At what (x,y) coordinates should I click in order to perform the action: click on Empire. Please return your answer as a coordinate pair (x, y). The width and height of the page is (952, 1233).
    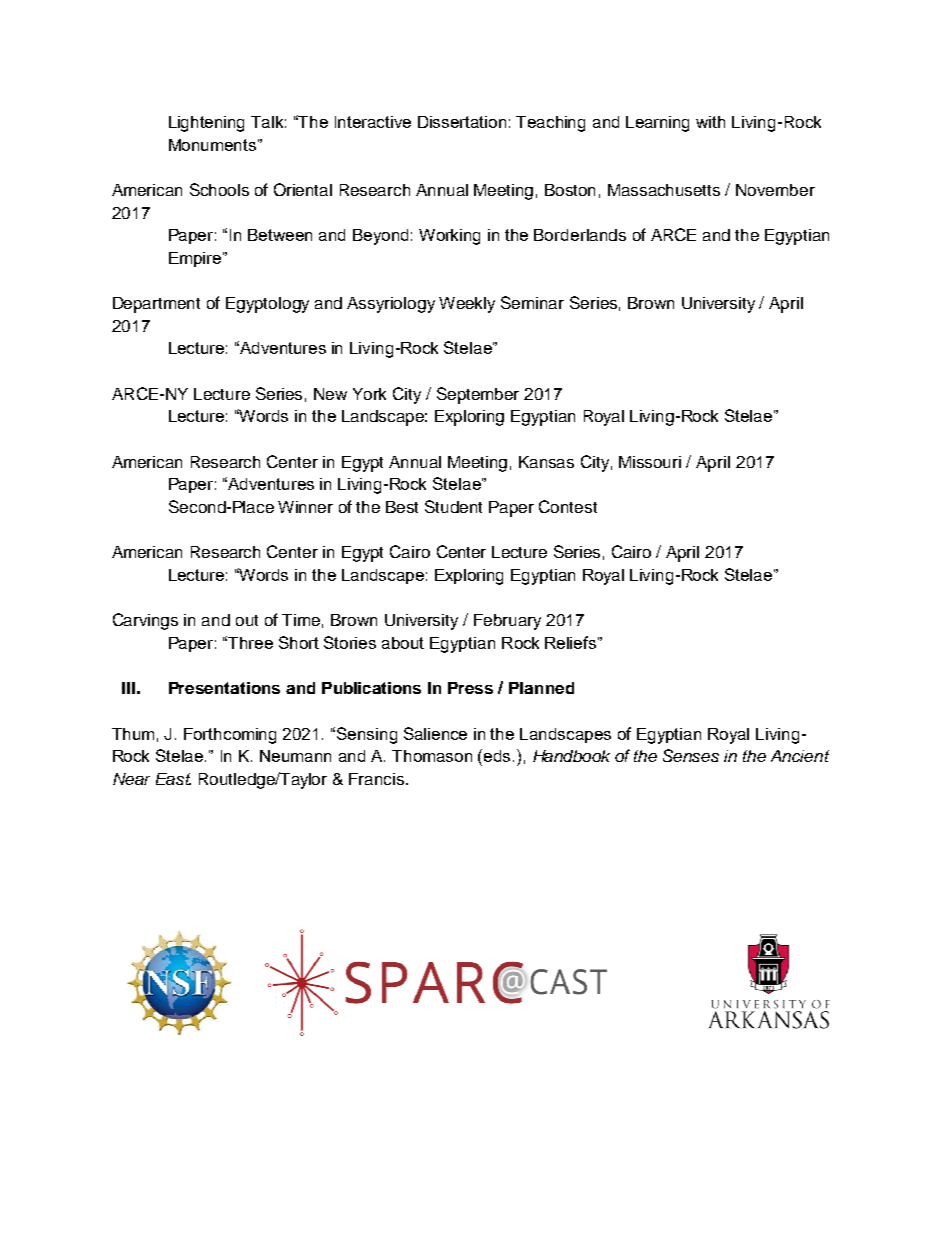
    Looking at the image, I should click on (196, 259).
